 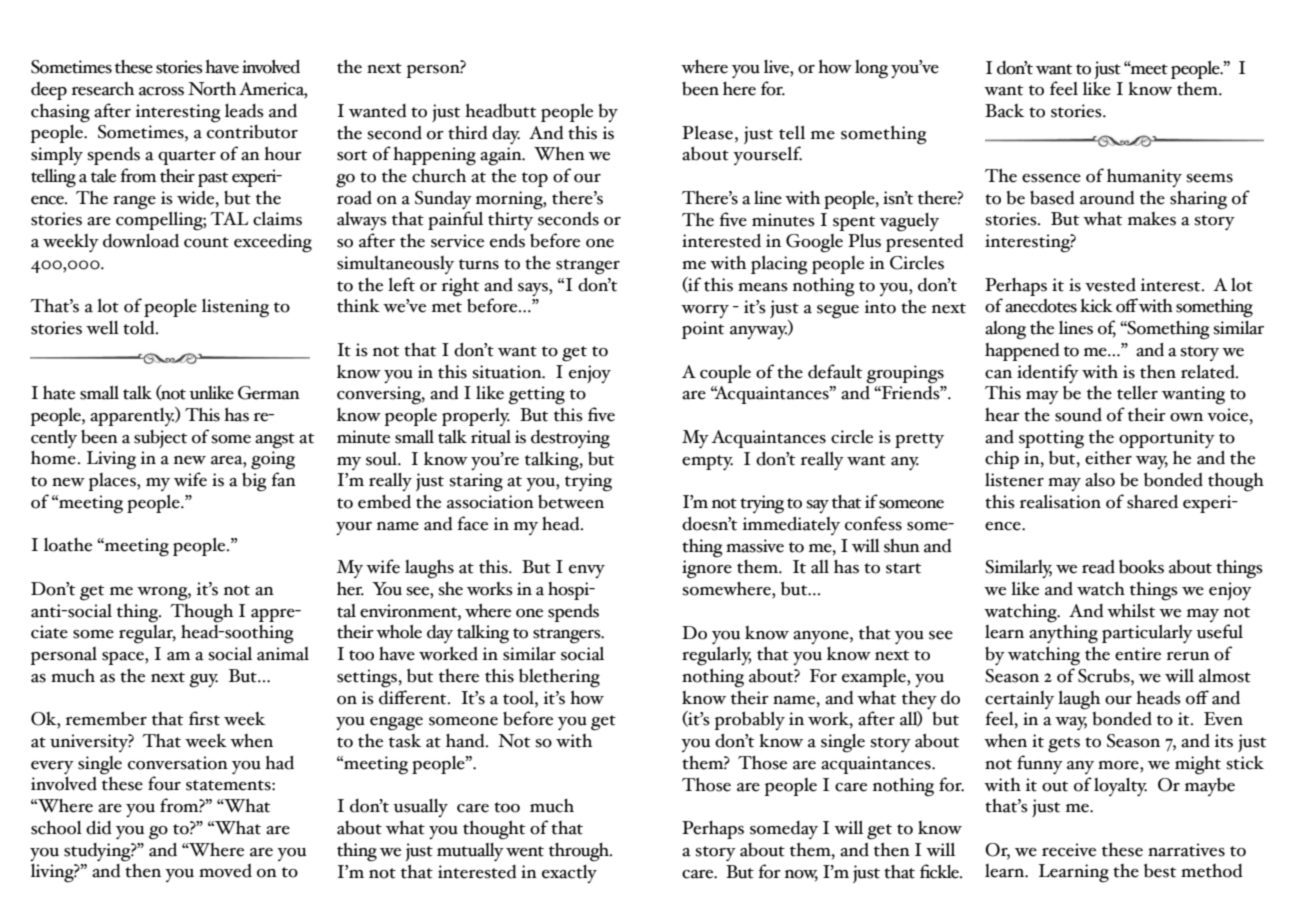 I want to click on identify, so click(x=1048, y=373).
